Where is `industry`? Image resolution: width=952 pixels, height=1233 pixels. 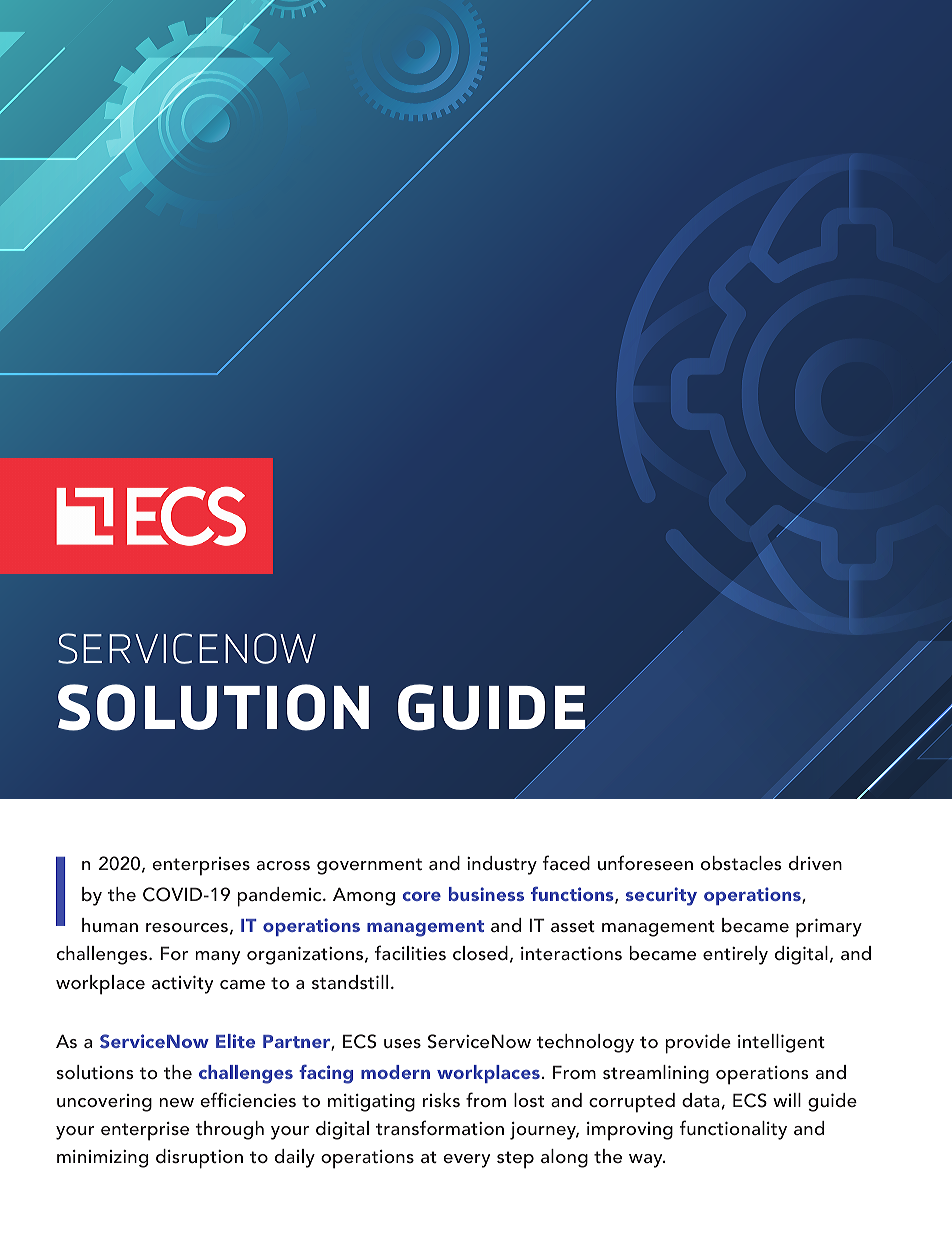
industry is located at coordinates (502, 865).
